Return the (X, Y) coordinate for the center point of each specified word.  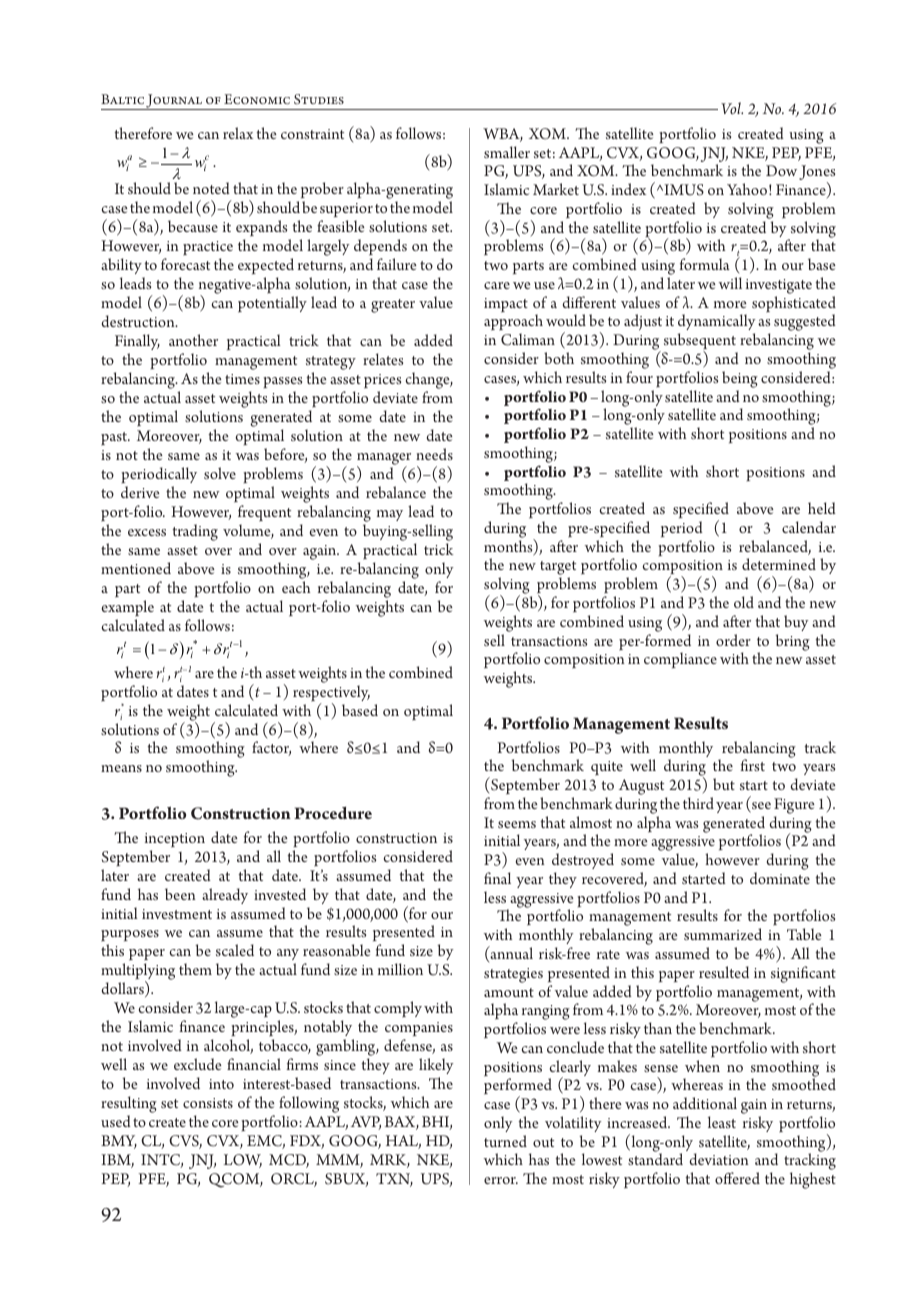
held (822, 508)
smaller (507, 152)
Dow (781, 170)
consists (208, 1103)
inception (175, 840)
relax (238, 133)
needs (434, 454)
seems (517, 824)
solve (220, 473)
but (724, 784)
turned (505, 1141)
